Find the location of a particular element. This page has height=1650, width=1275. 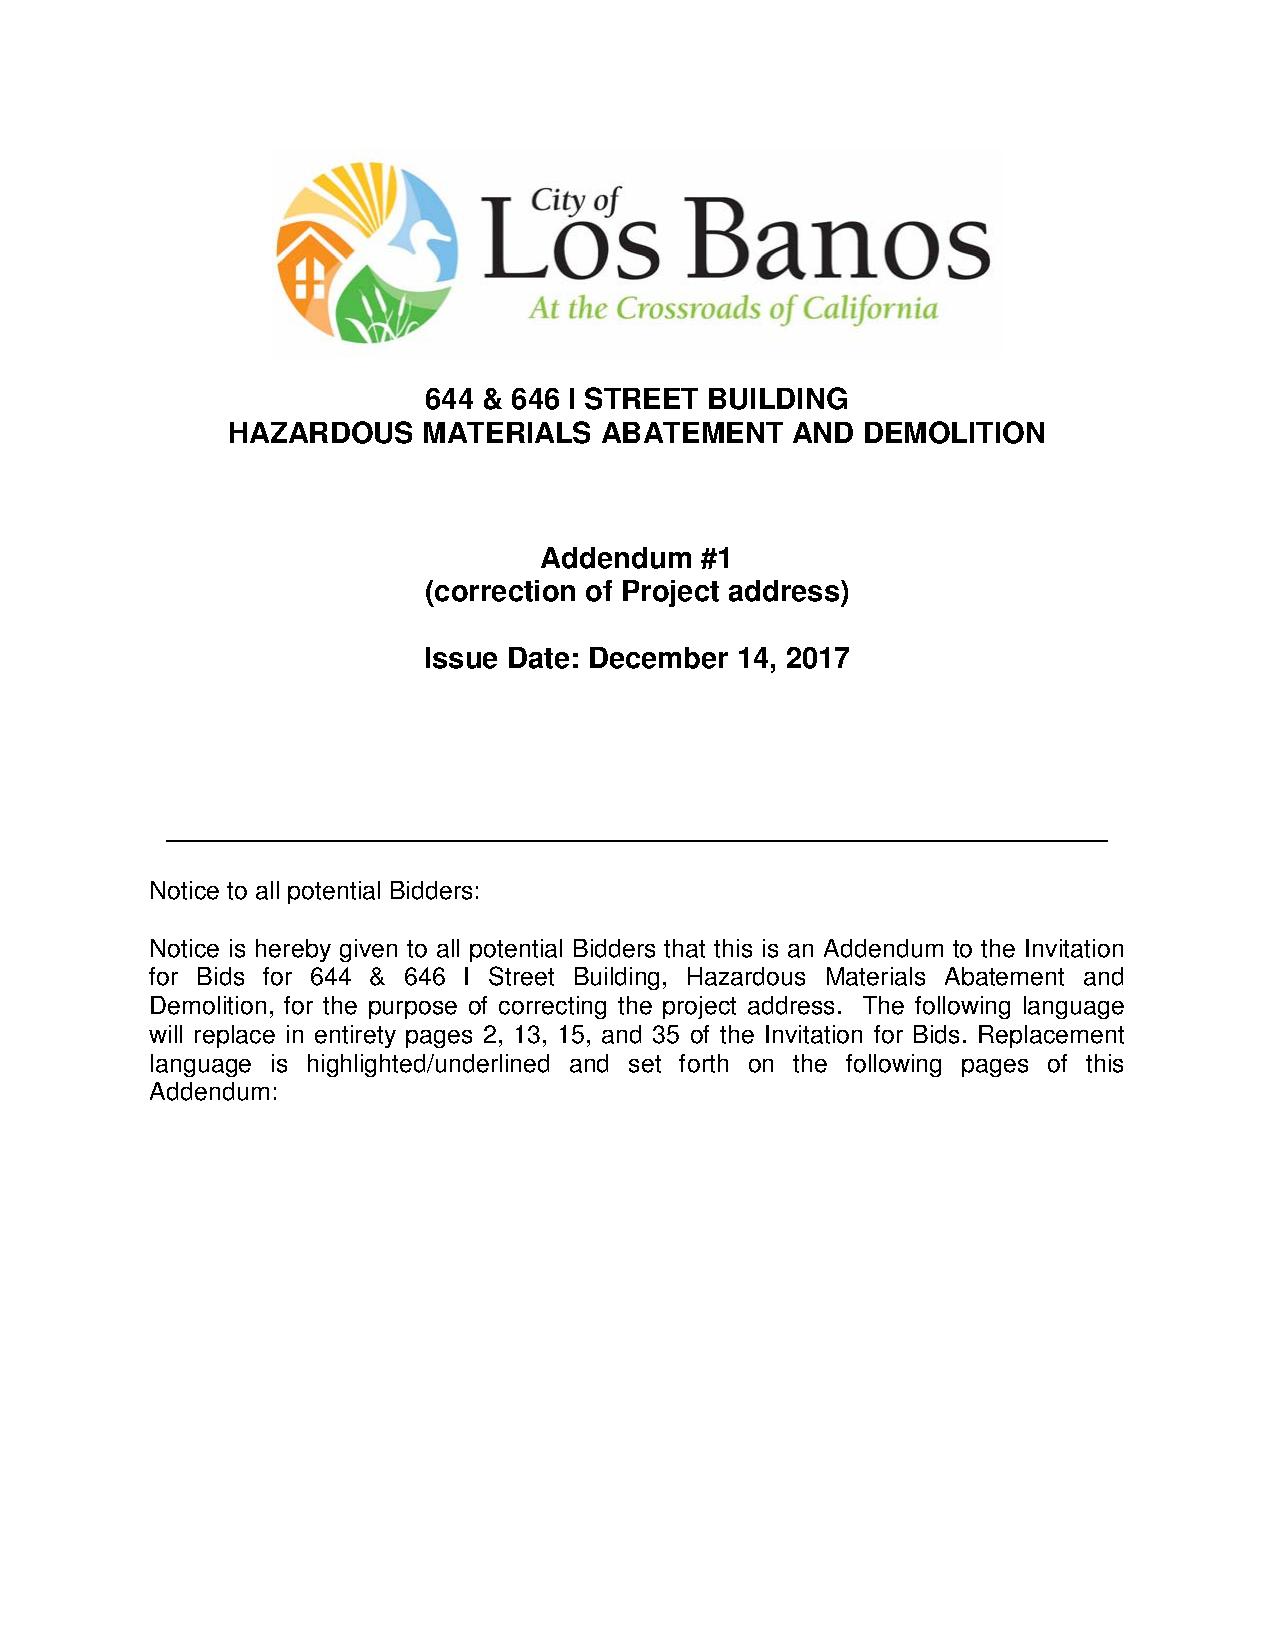

set is located at coordinates (645, 1064).
